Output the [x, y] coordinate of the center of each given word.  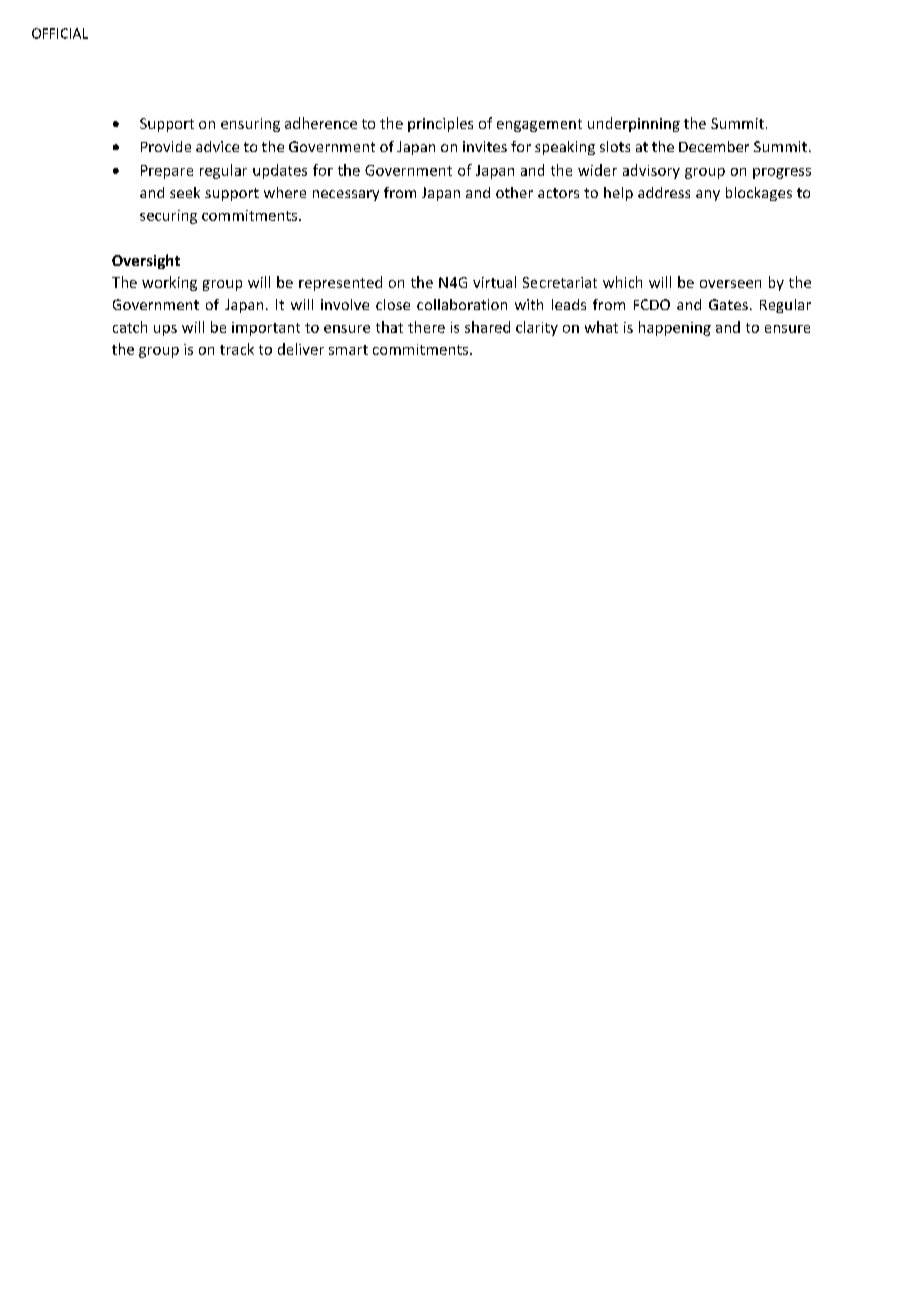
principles [440, 124]
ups [165, 330]
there [426, 327]
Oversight [146, 261]
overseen [730, 284]
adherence [321, 123]
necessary [346, 195]
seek [185, 192]
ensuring [250, 125]
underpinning [634, 124]
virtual [494, 282]
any [708, 195]
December [714, 146]
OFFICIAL [60, 33]
